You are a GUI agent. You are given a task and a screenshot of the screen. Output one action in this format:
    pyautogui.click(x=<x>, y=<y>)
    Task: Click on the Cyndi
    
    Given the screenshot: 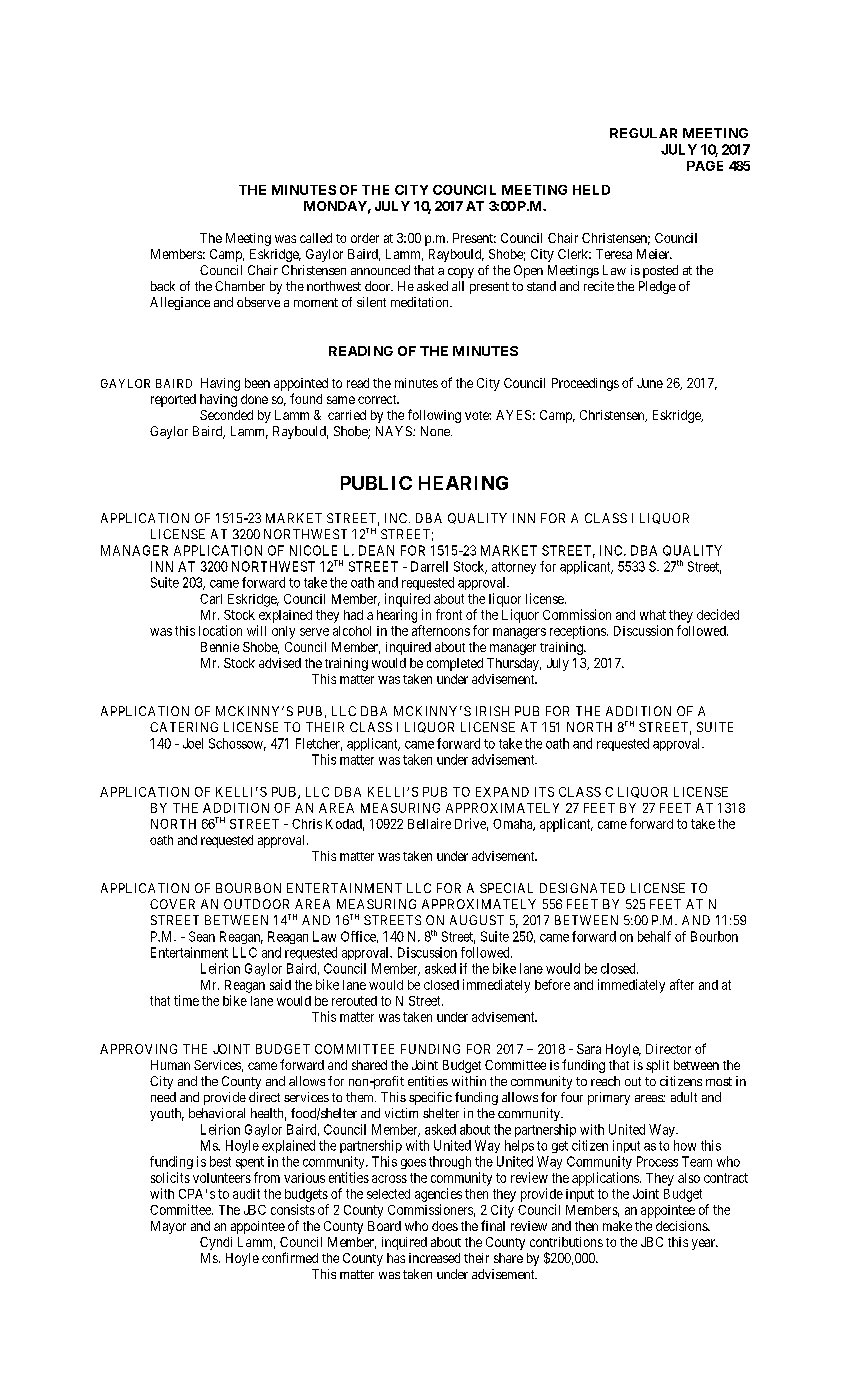 What is the action you would take?
    pyautogui.click(x=216, y=1243)
